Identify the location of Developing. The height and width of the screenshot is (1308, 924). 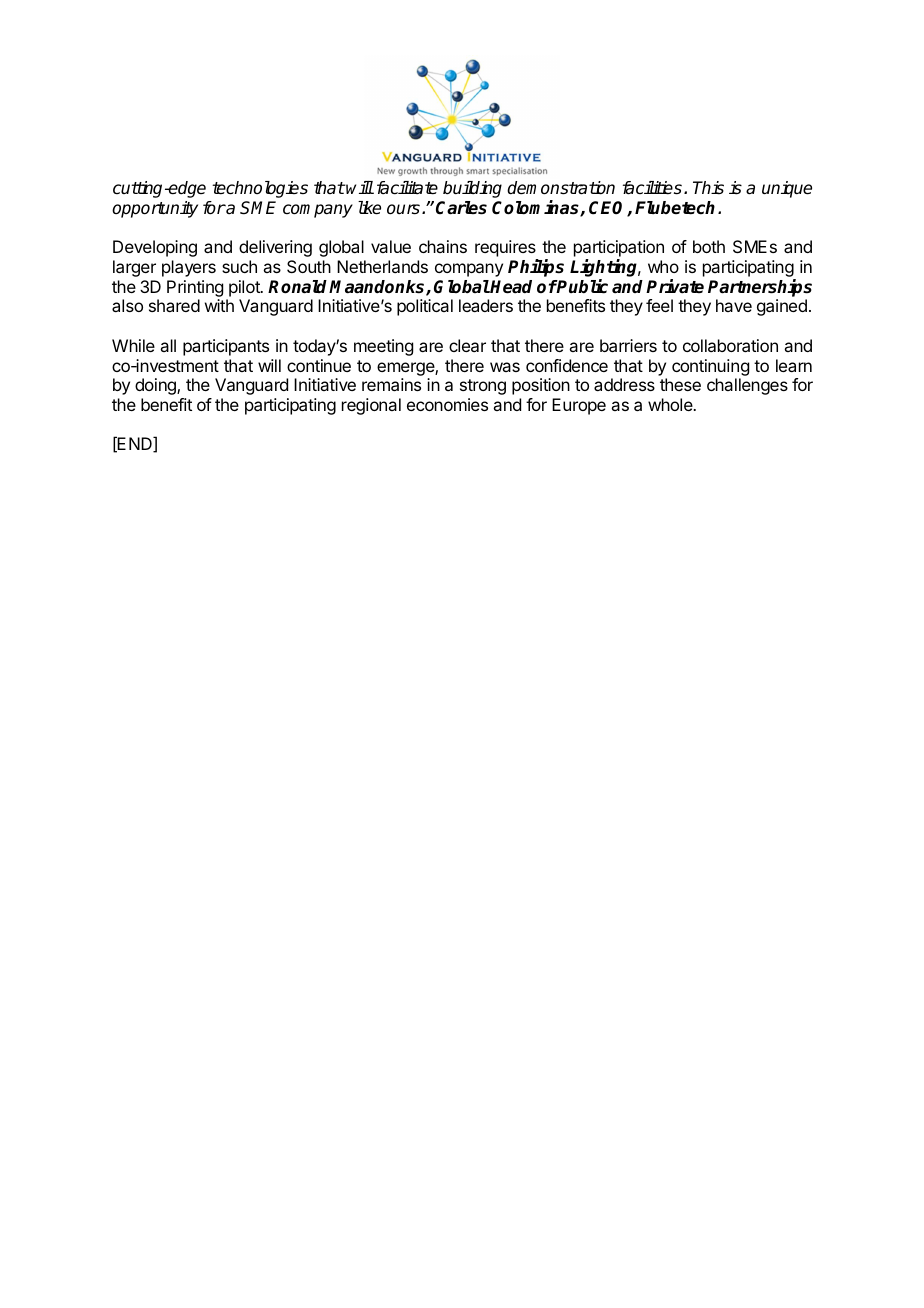
(155, 248).
